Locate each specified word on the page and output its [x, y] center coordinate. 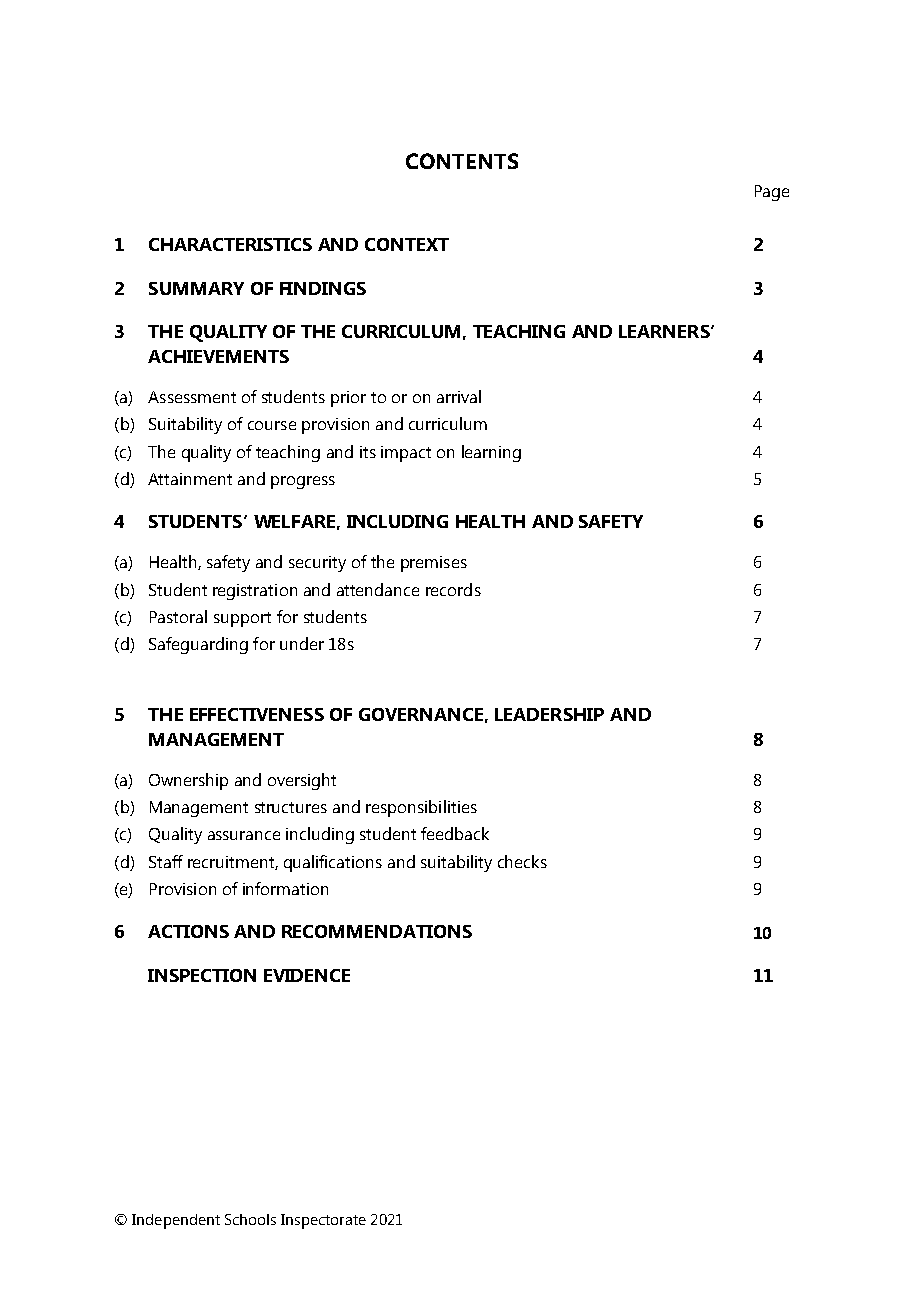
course [272, 425]
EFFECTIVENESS [257, 714]
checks [522, 861]
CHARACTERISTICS [230, 244]
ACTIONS [188, 931]
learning [491, 453]
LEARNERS [665, 331]
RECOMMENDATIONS [377, 931]
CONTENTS [462, 161]
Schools [250, 1219]
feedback [455, 833]
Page [772, 193]
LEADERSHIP [549, 714]
